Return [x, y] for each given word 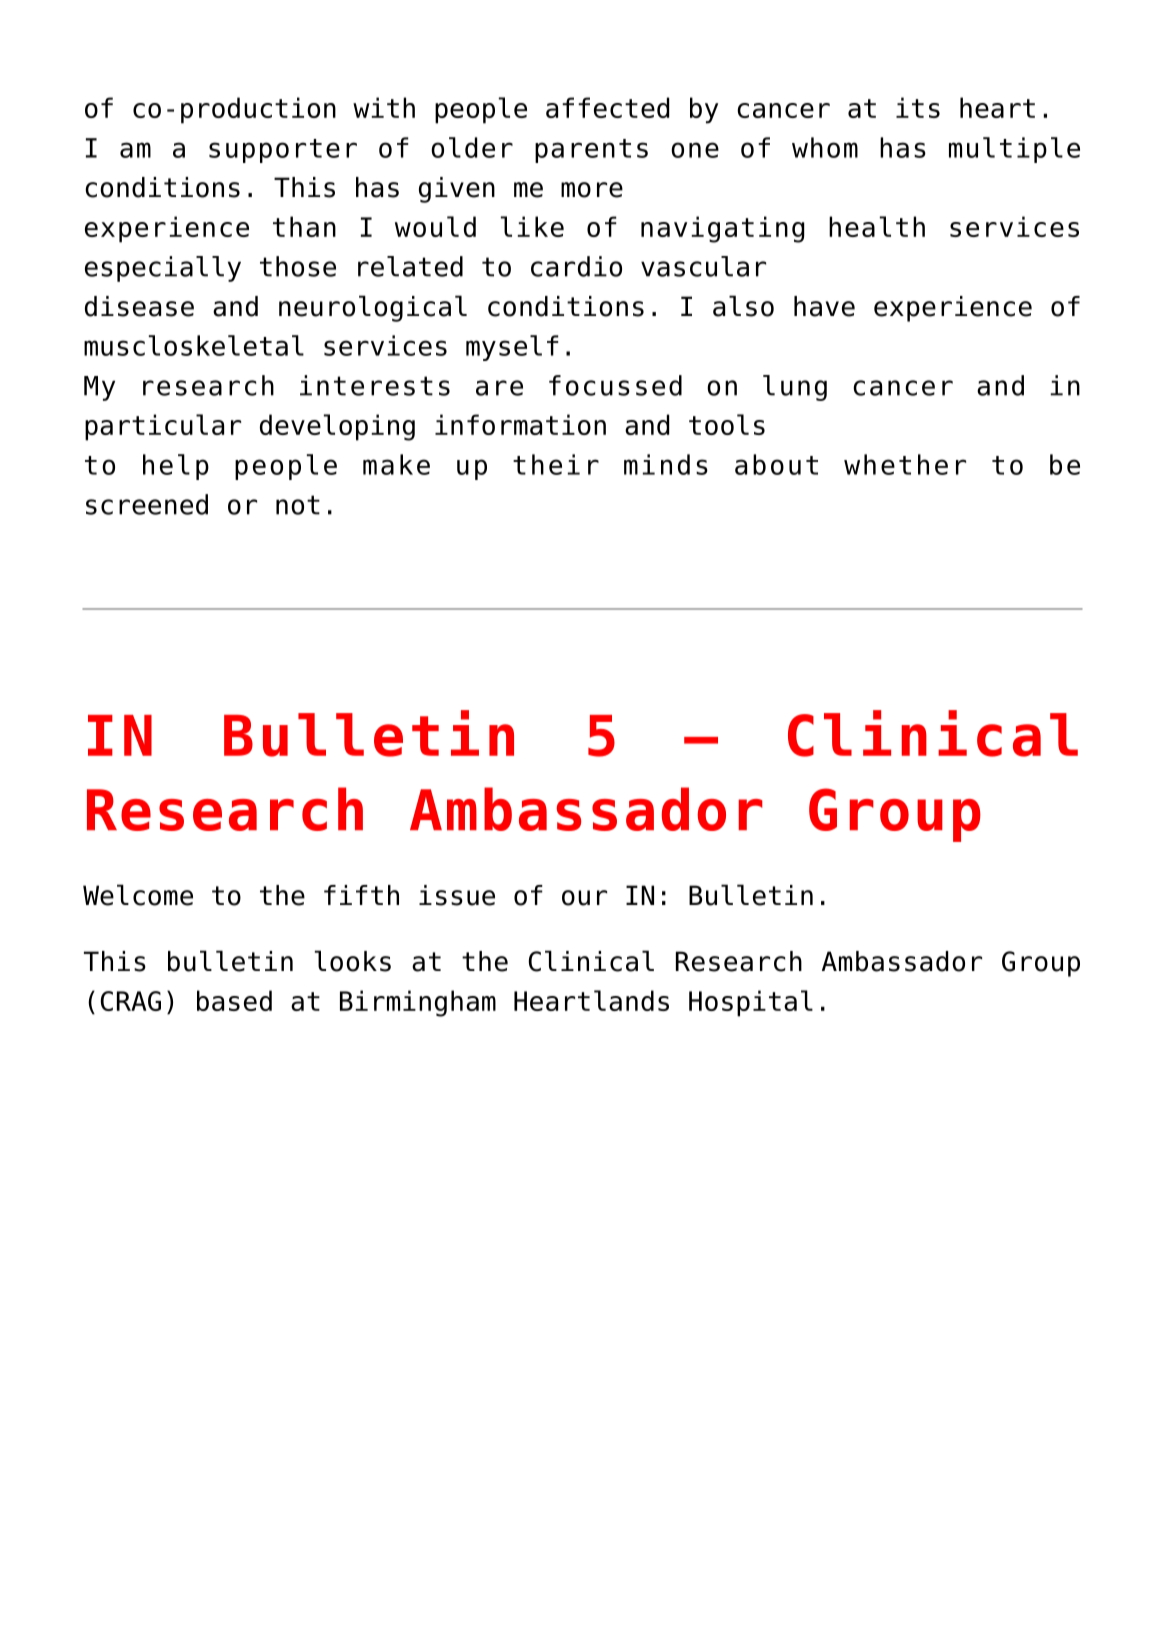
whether [905, 464]
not [298, 505]
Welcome [138, 895]
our [584, 898]
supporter [283, 151]
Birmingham [418, 1003]
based [234, 1000]
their [556, 464]
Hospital [751, 1003]
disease [139, 306]
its [918, 107]
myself [512, 348]
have [824, 306]
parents [591, 151]
